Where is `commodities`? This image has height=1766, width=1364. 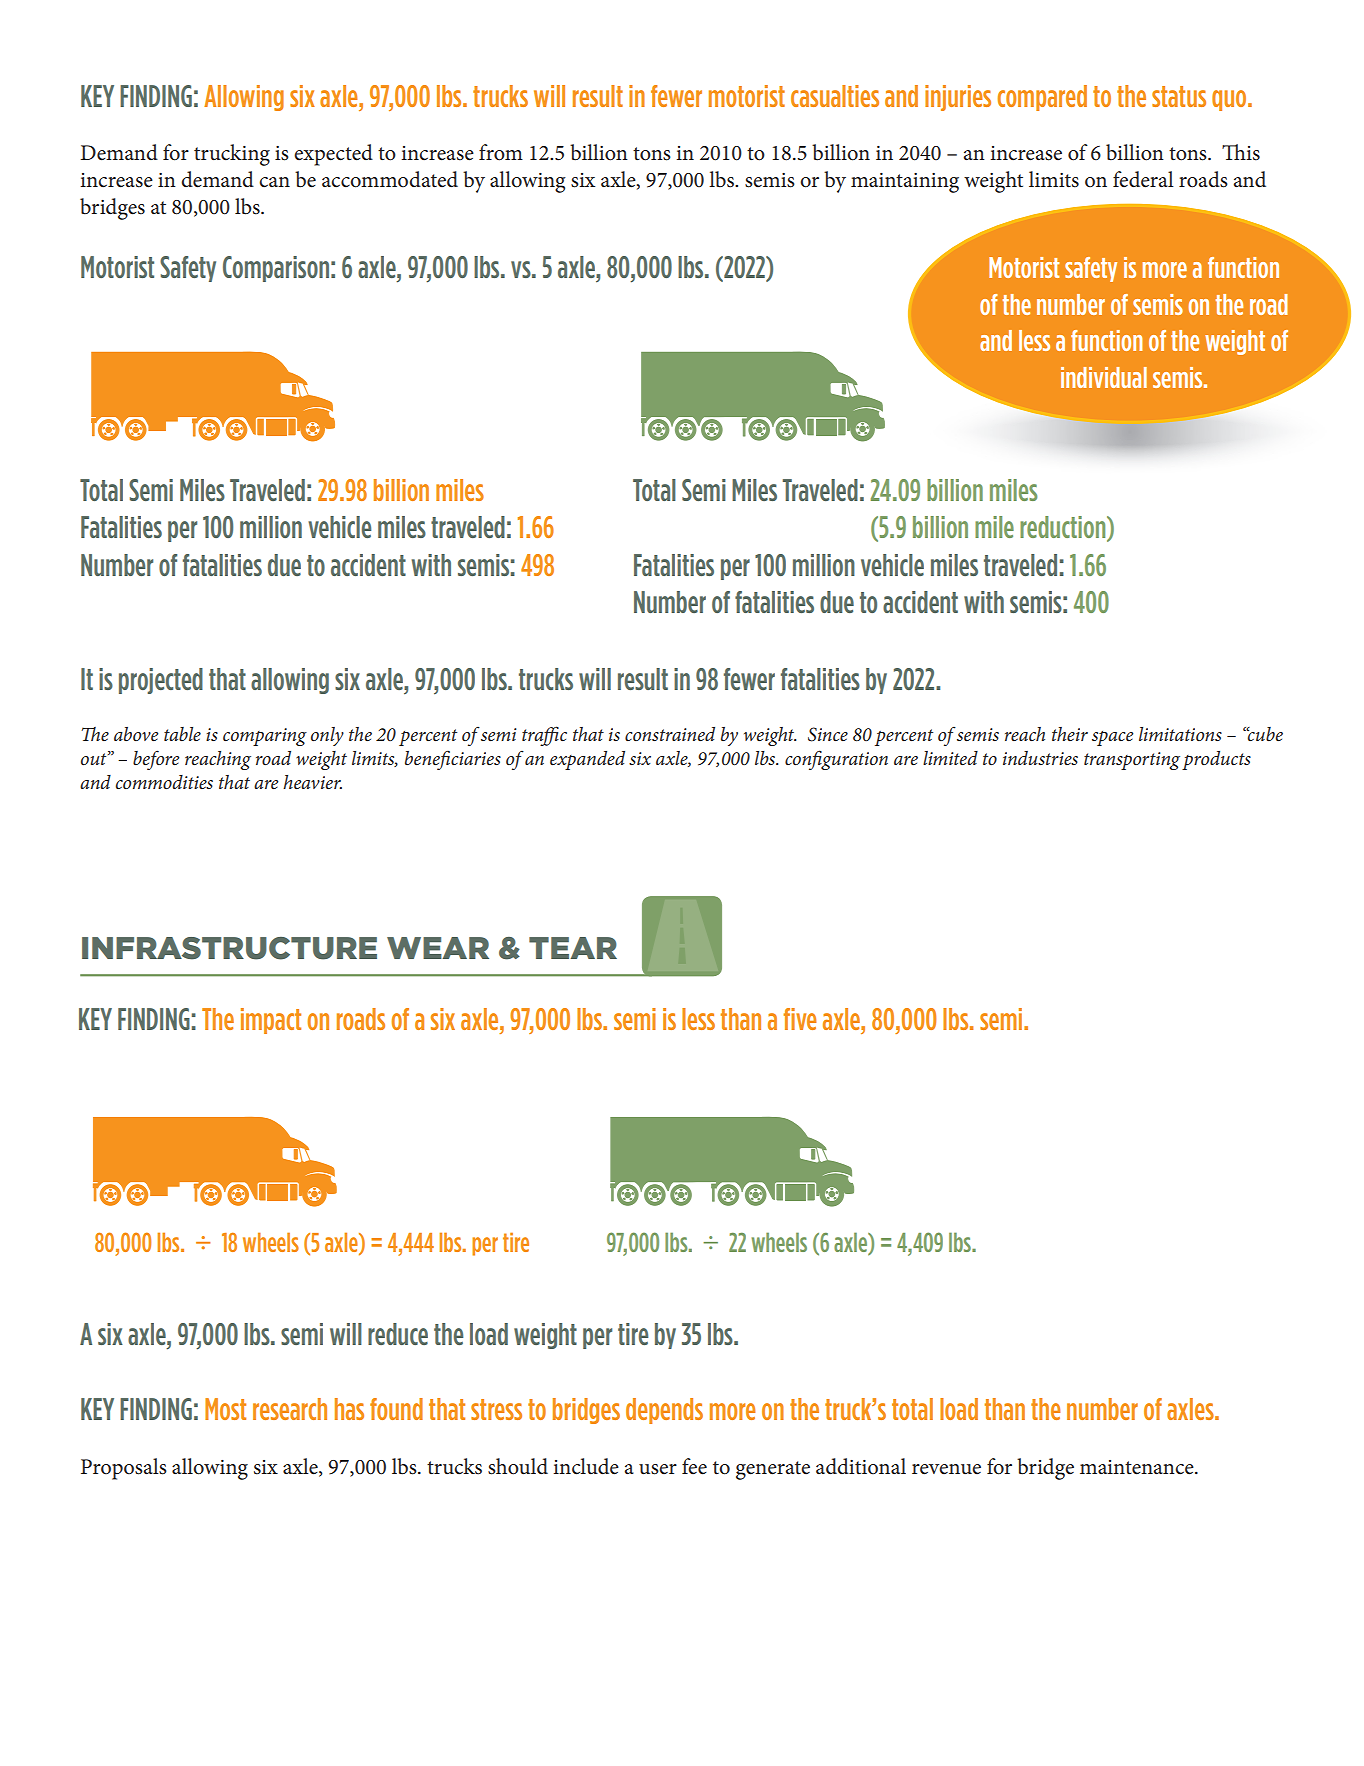 commodities is located at coordinates (164, 782).
